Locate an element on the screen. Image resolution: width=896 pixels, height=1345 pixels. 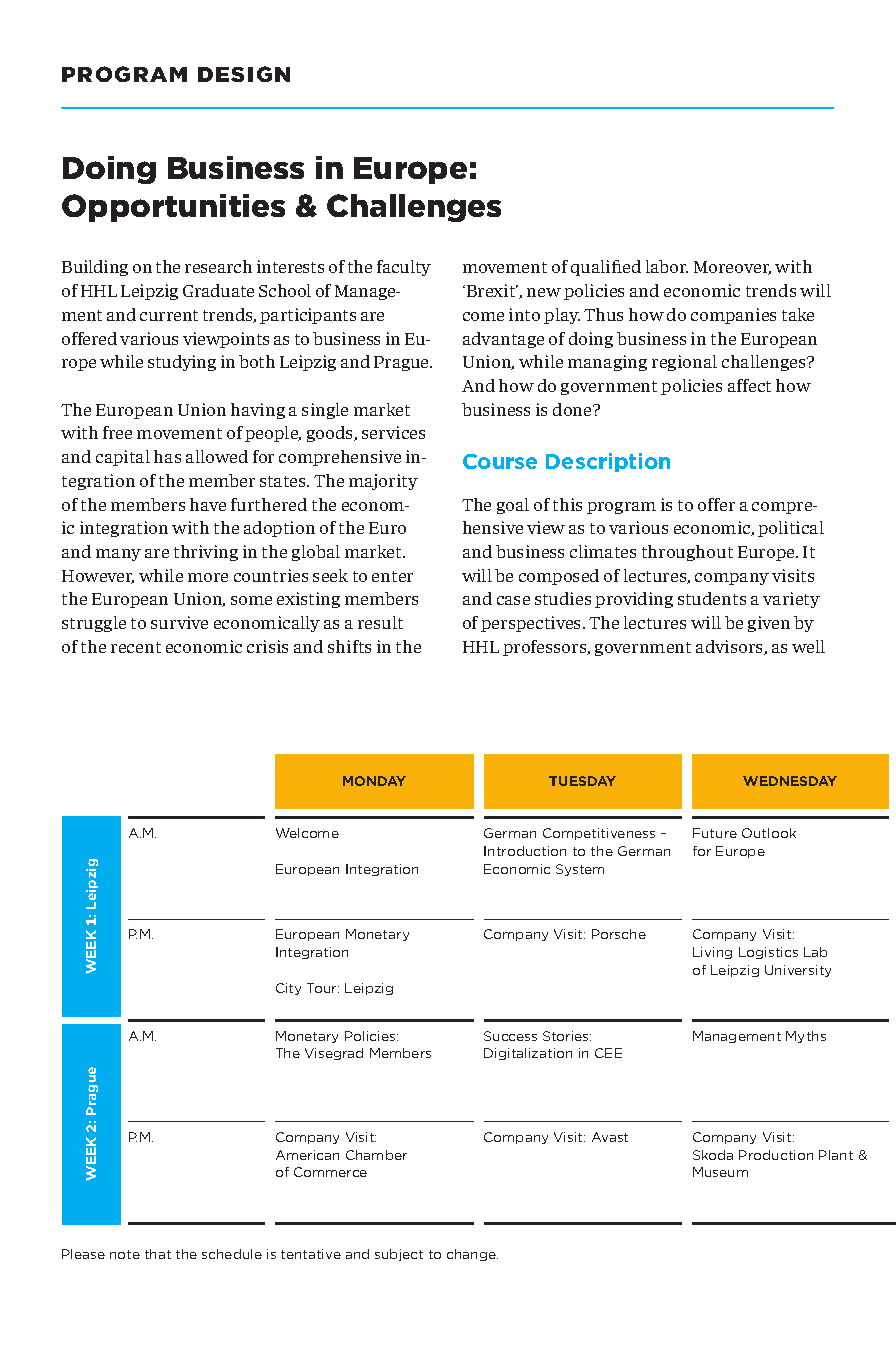
Museum is located at coordinates (720, 1172).
